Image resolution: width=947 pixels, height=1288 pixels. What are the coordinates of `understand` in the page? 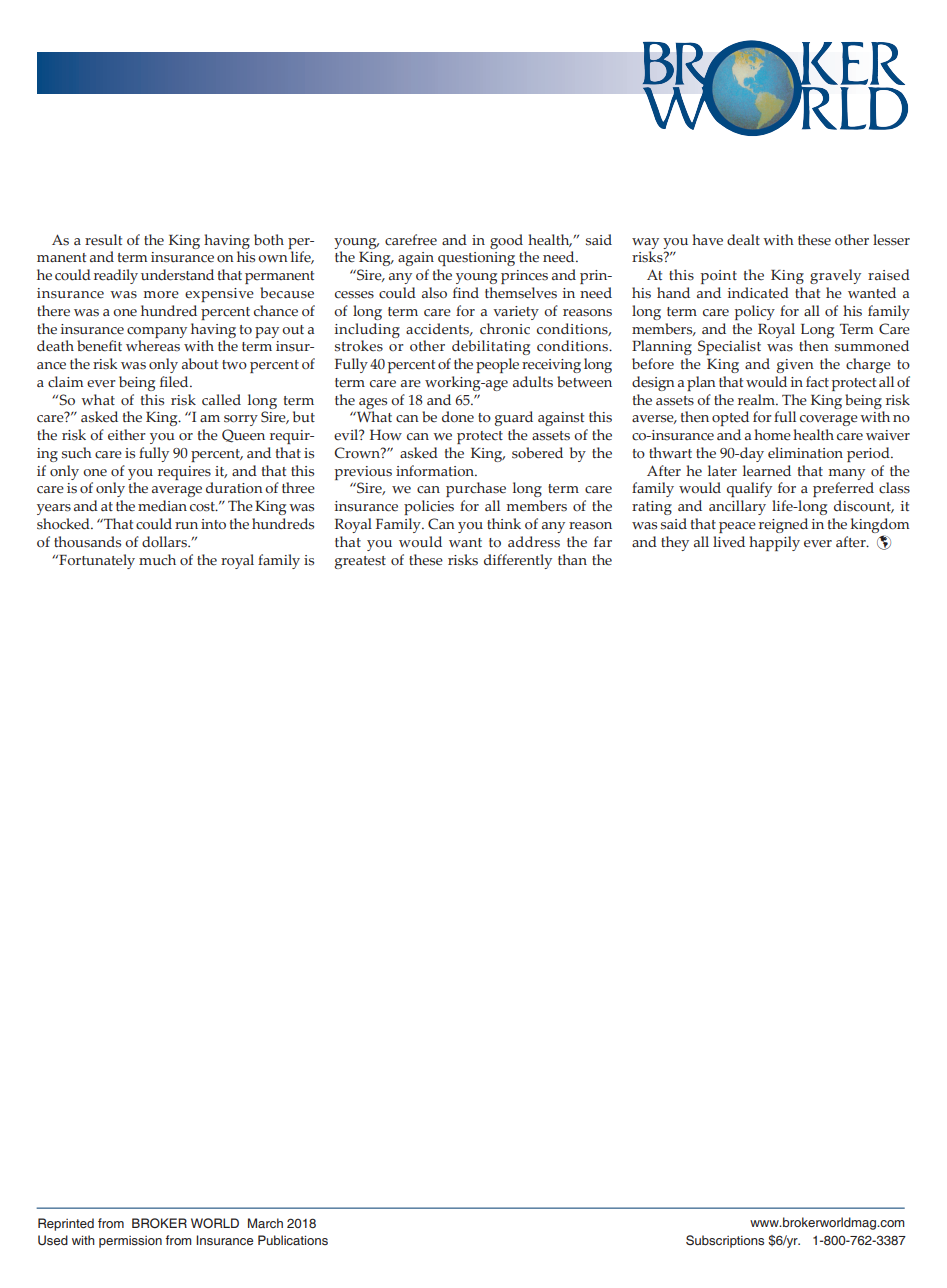 It's located at (177, 275).
